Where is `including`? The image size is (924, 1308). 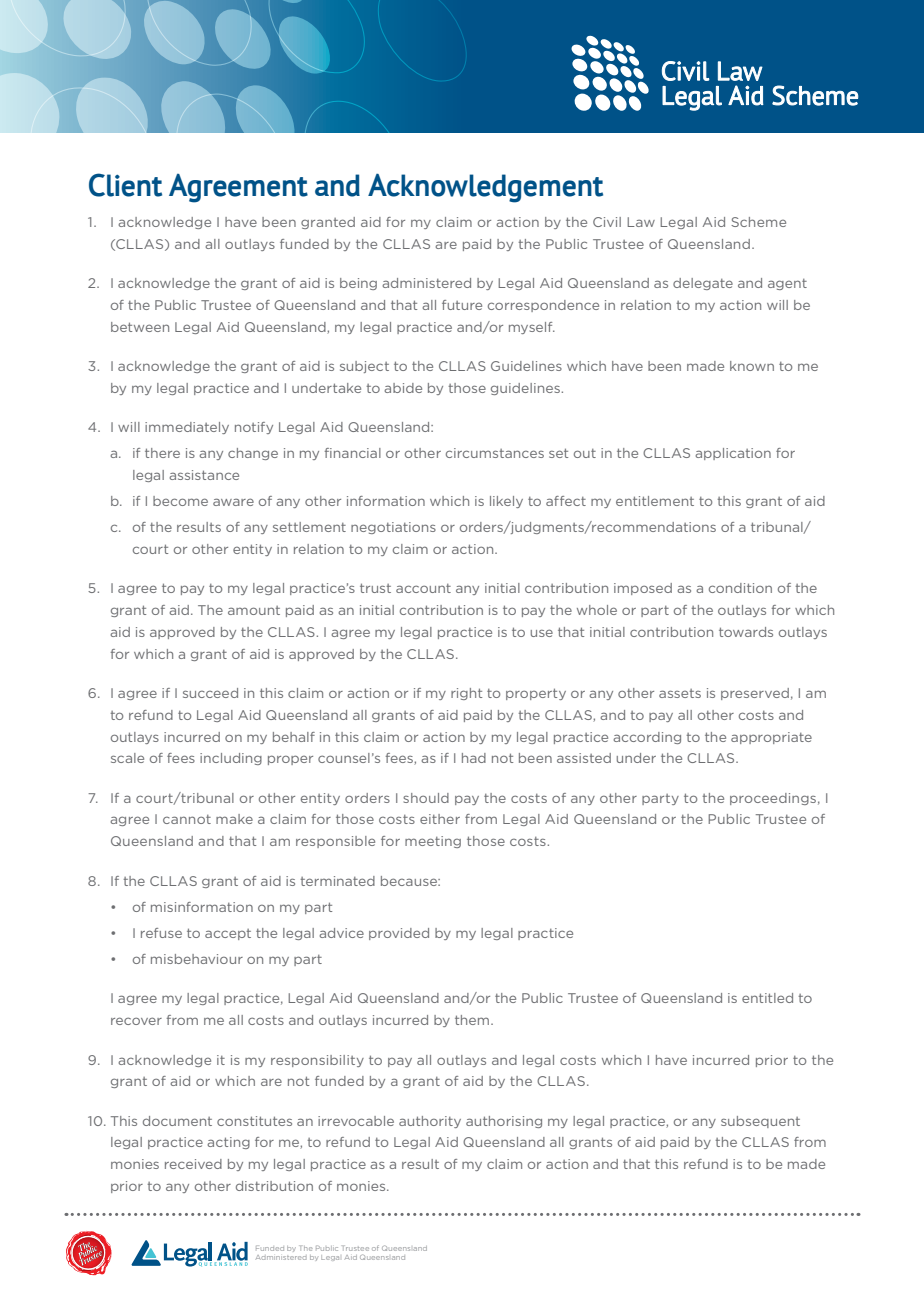
including is located at coordinates (231, 759).
